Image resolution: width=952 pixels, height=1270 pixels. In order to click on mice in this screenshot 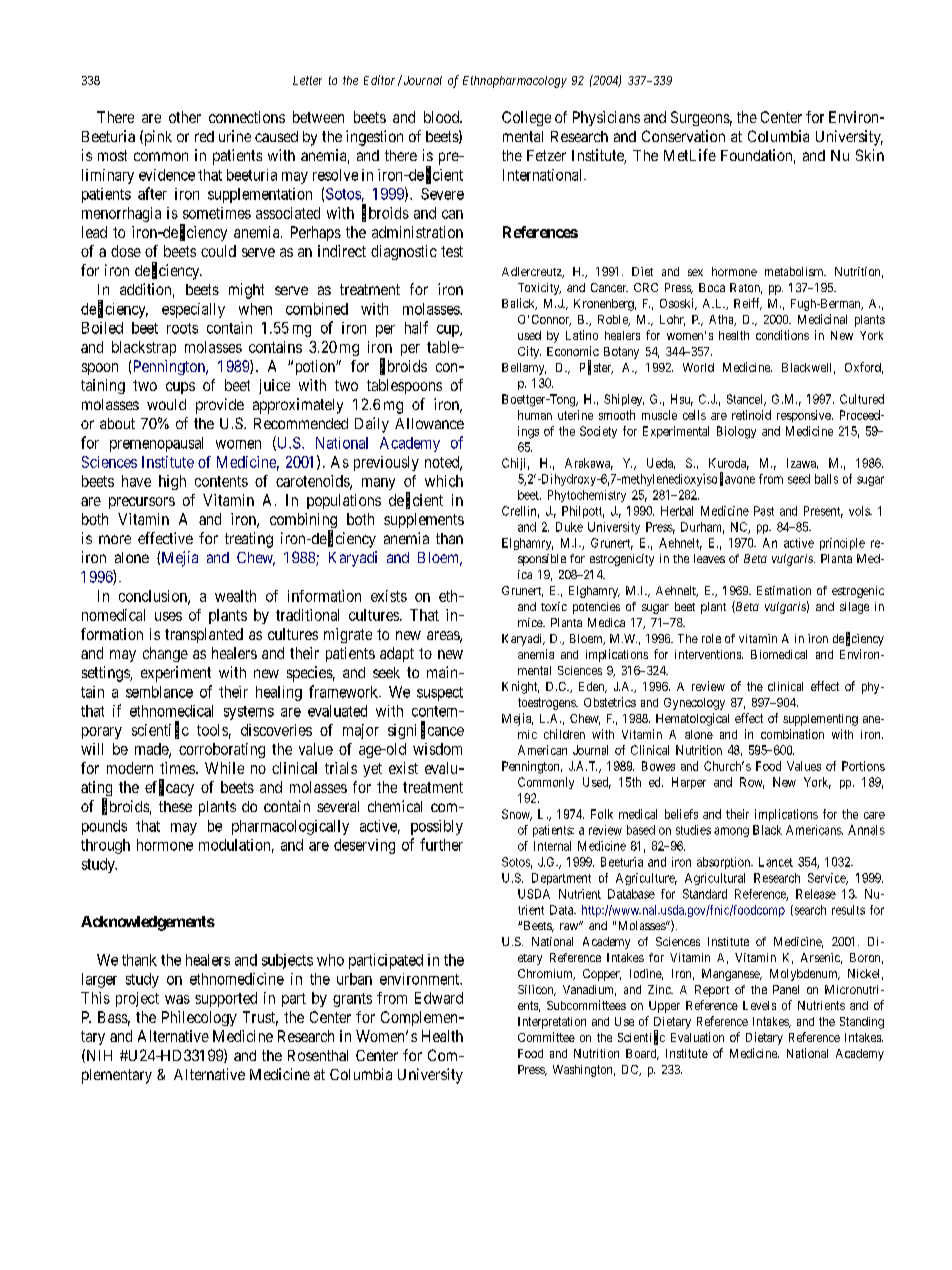, I will do `click(531, 622)`.
